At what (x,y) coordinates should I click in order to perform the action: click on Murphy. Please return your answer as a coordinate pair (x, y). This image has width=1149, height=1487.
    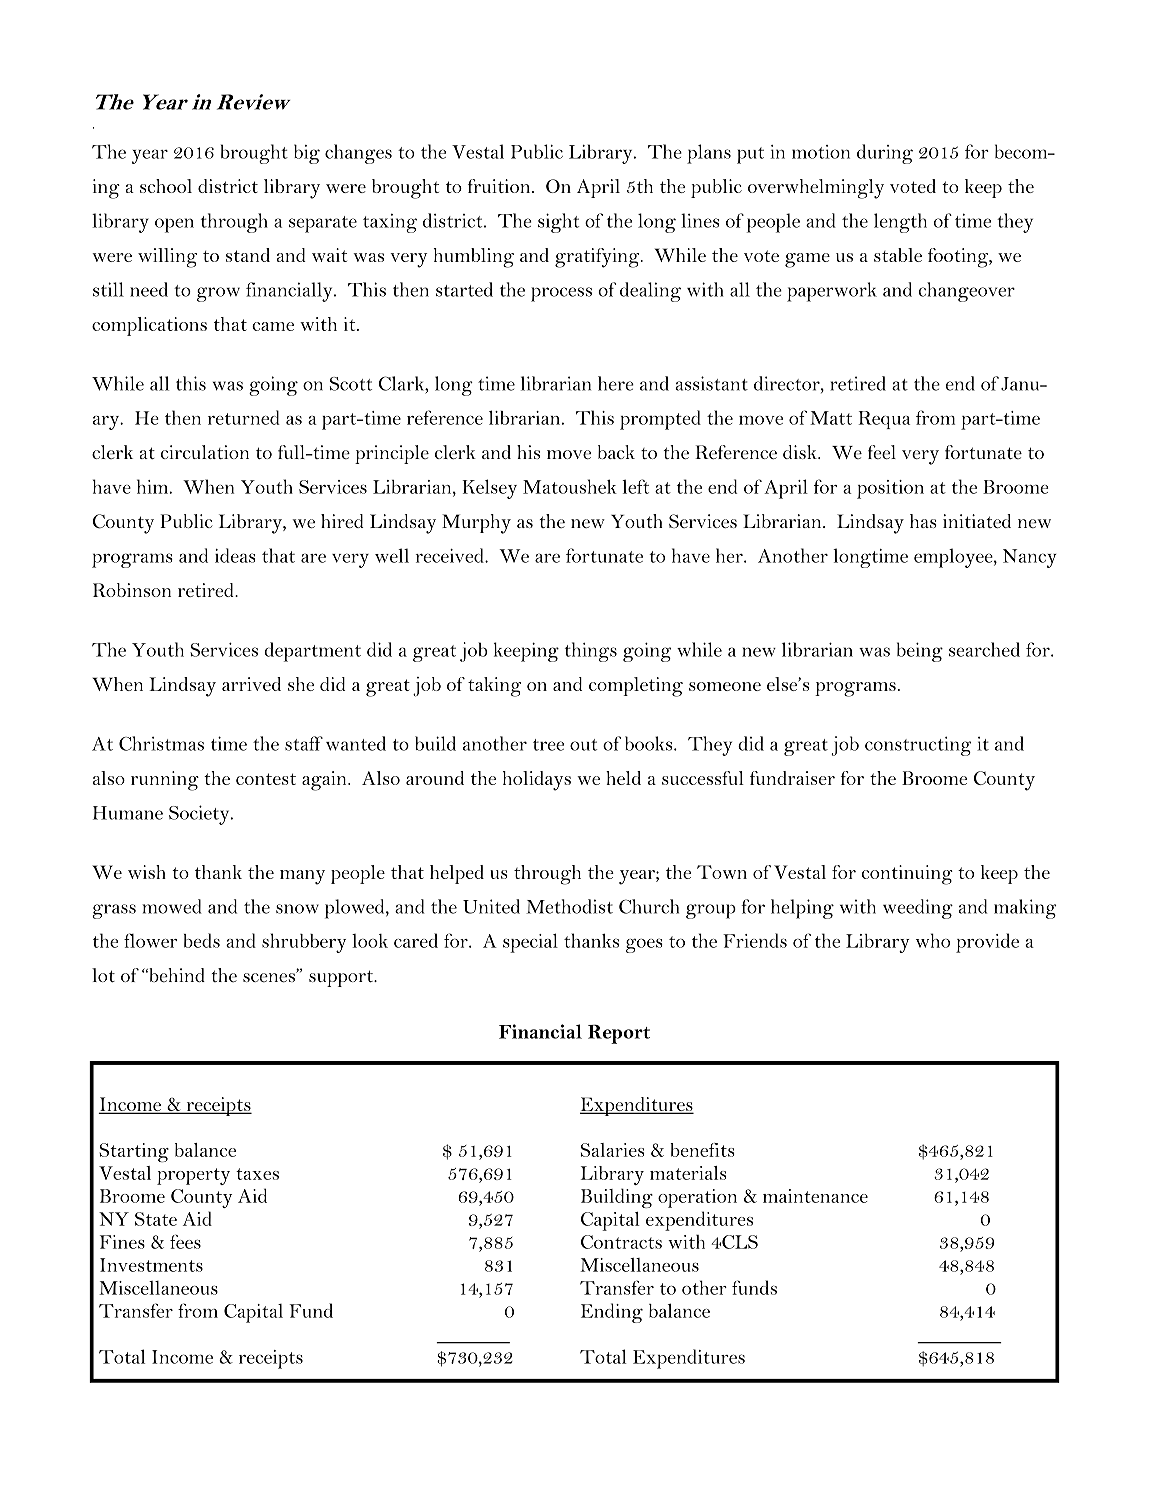
    Looking at the image, I should click on (476, 524).
